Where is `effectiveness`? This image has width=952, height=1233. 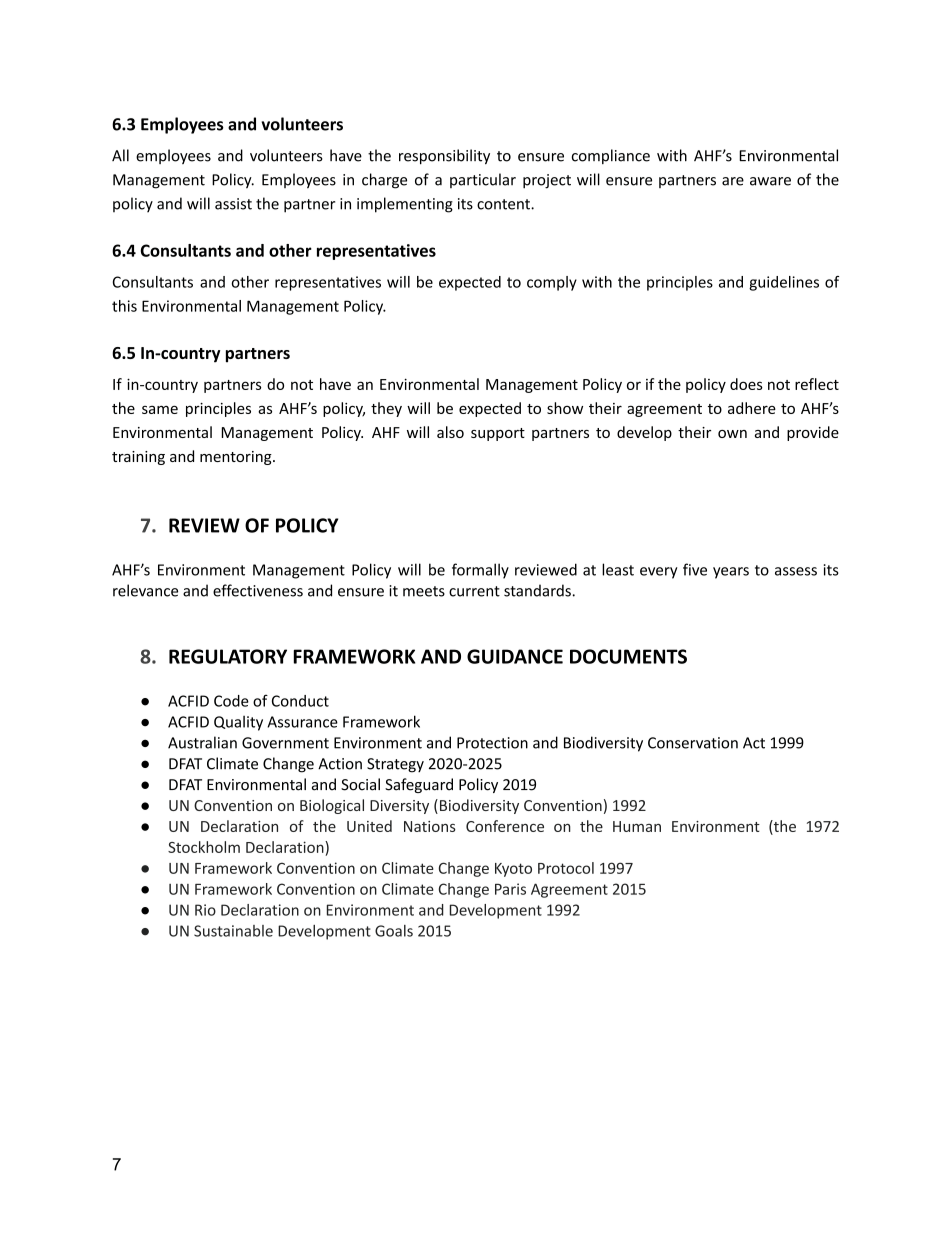
effectiveness is located at coordinates (258, 590).
